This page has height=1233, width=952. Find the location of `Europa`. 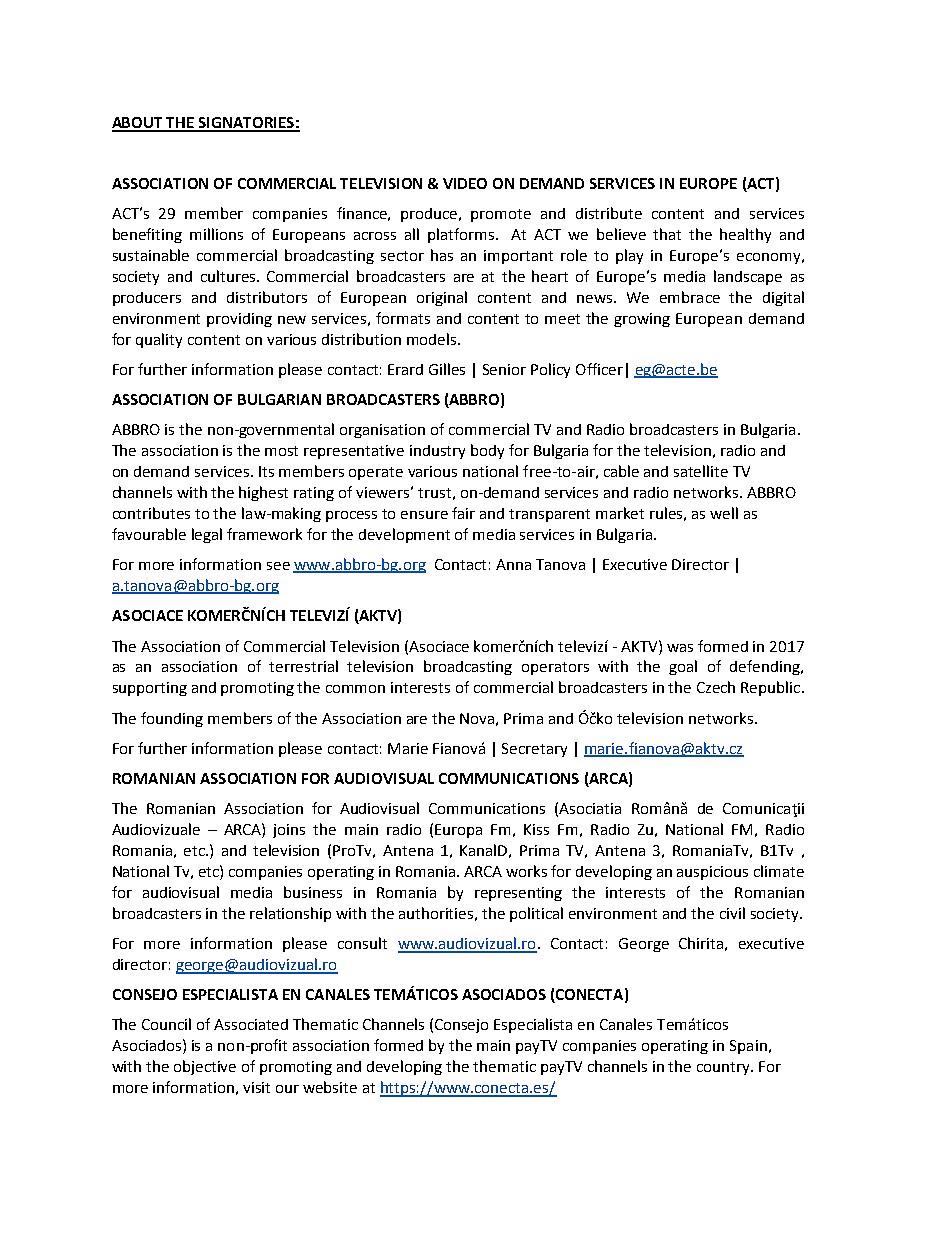

Europa is located at coordinates (458, 831).
